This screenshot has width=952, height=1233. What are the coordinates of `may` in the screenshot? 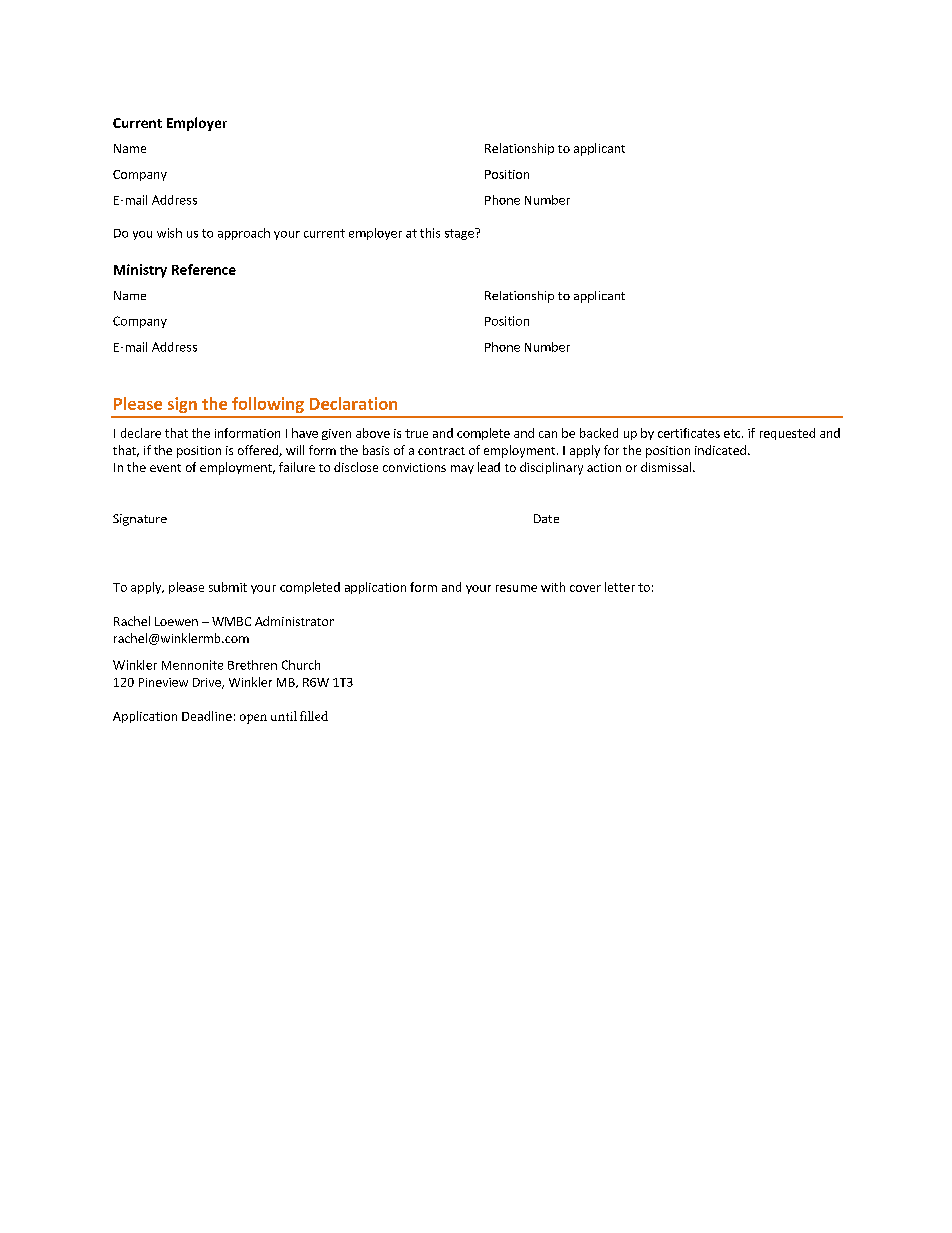 It's located at (462, 469).
